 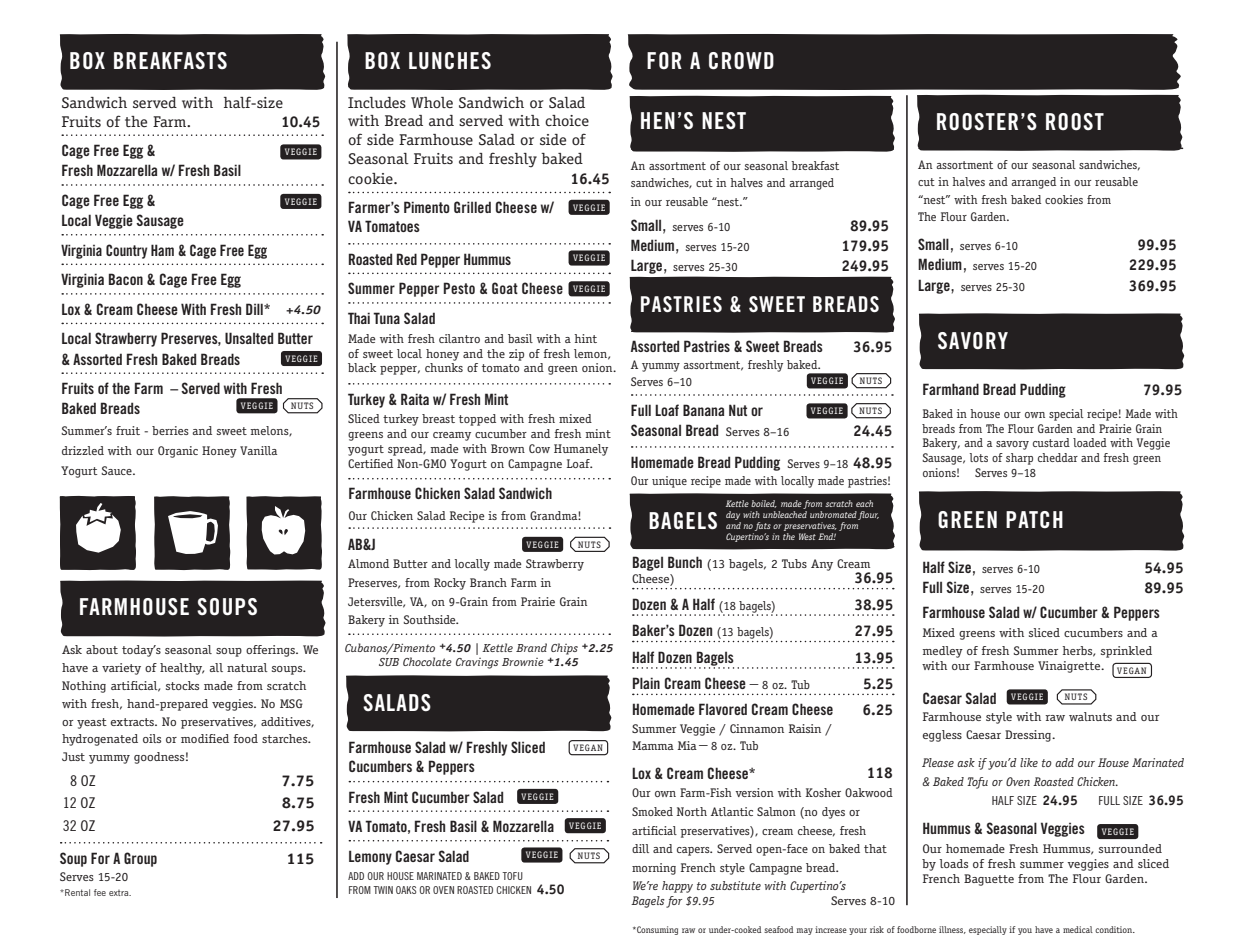 I want to click on offerings, so click(x=271, y=651).
